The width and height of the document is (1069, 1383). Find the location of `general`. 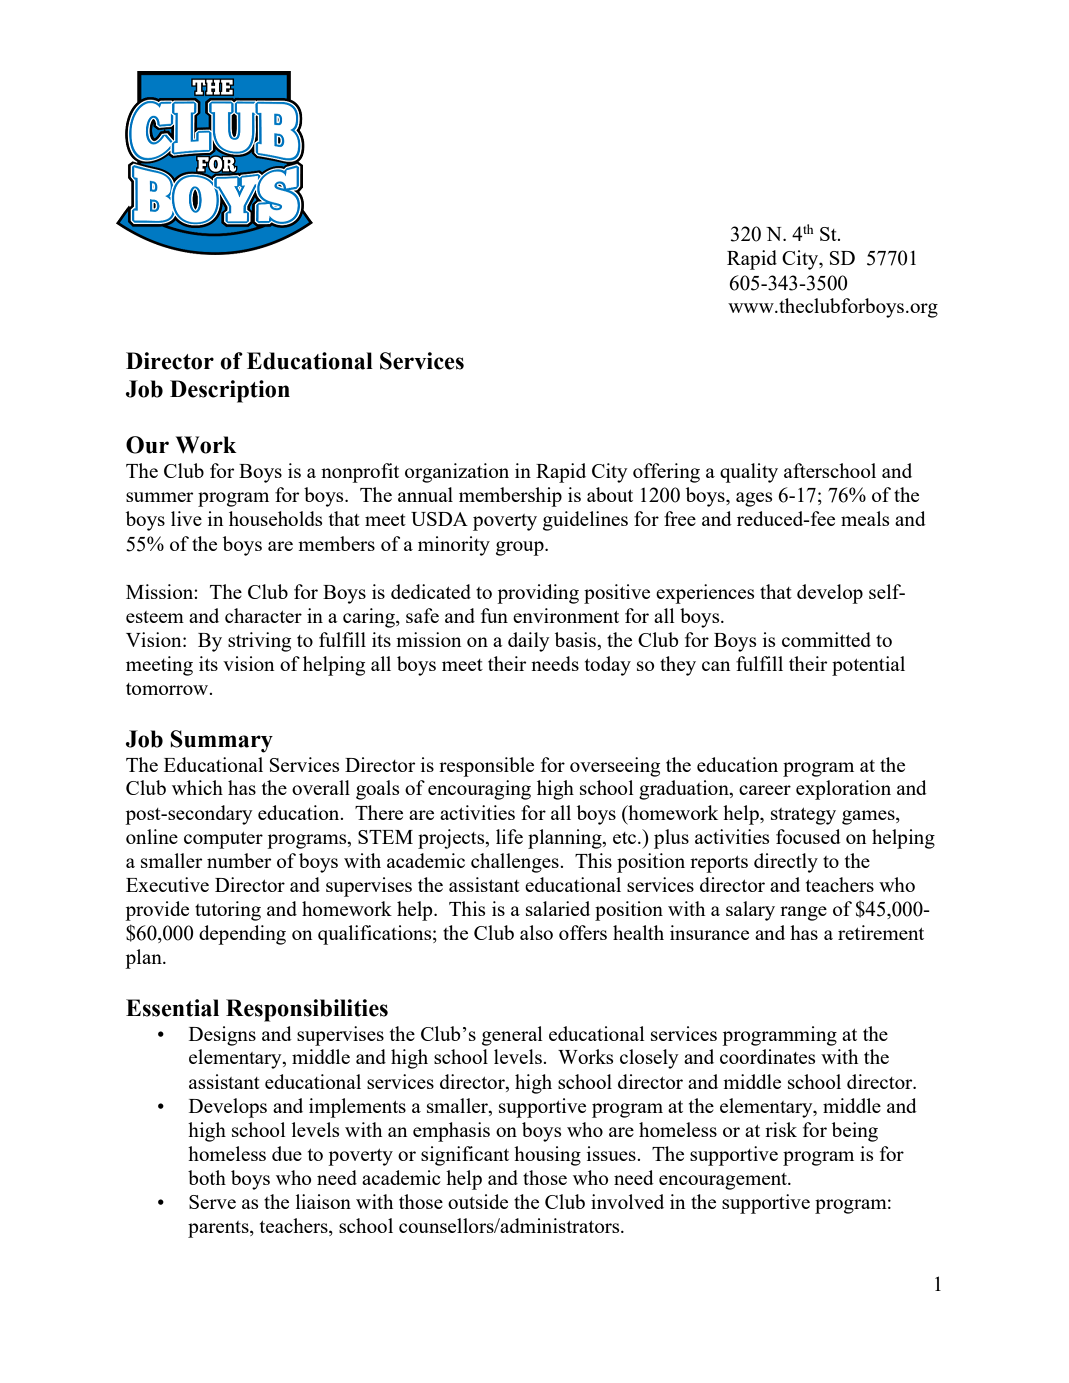

general is located at coordinates (512, 1036).
